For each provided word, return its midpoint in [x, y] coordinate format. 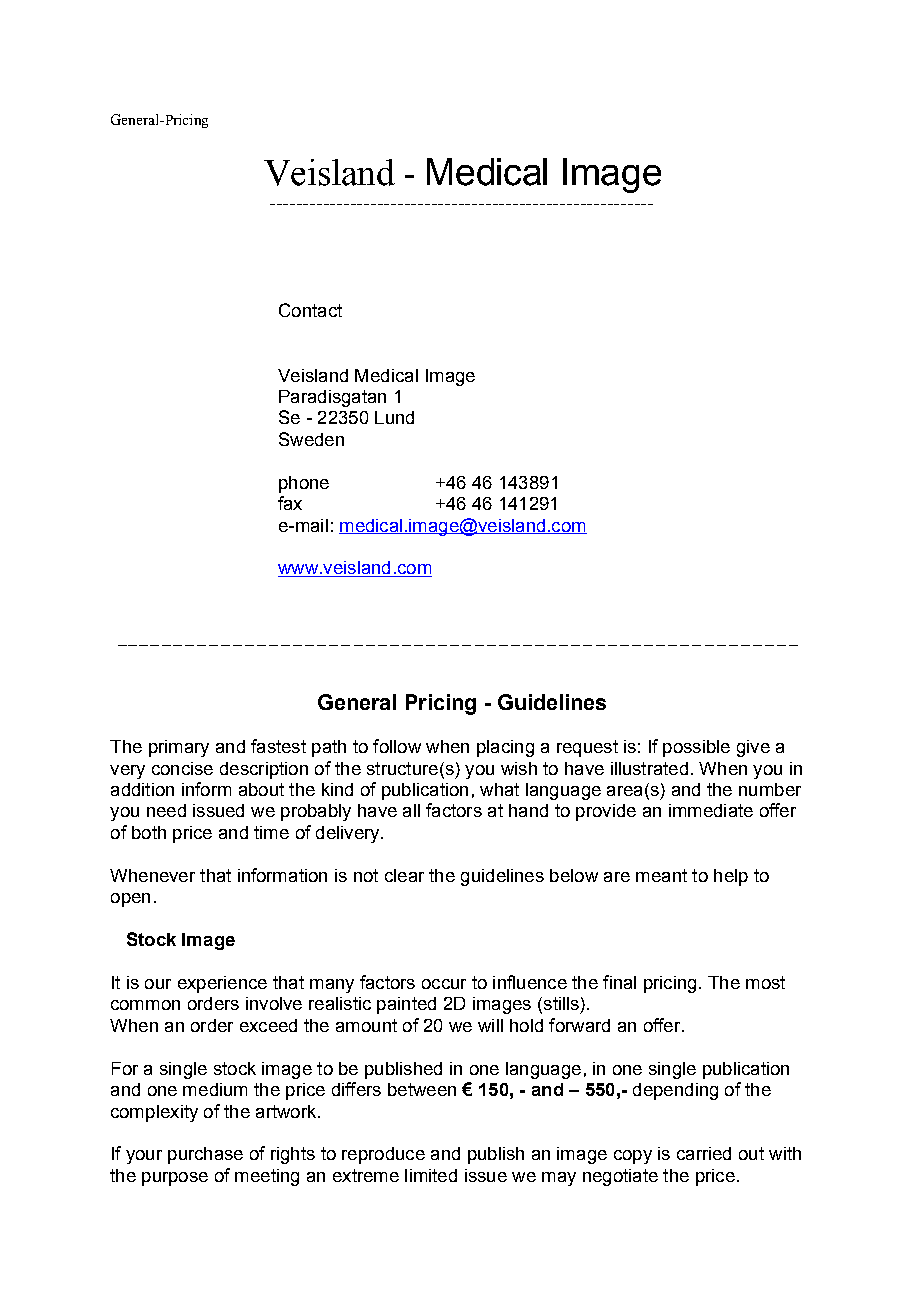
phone [304, 484]
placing [505, 748]
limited [431, 1175]
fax [290, 503]
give [753, 748]
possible [696, 748]
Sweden [311, 439]
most [765, 982]
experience [222, 984]
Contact [310, 310]
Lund [394, 417]
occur [444, 984]
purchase [205, 1155]
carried [704, 1153]
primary [179, 748]
